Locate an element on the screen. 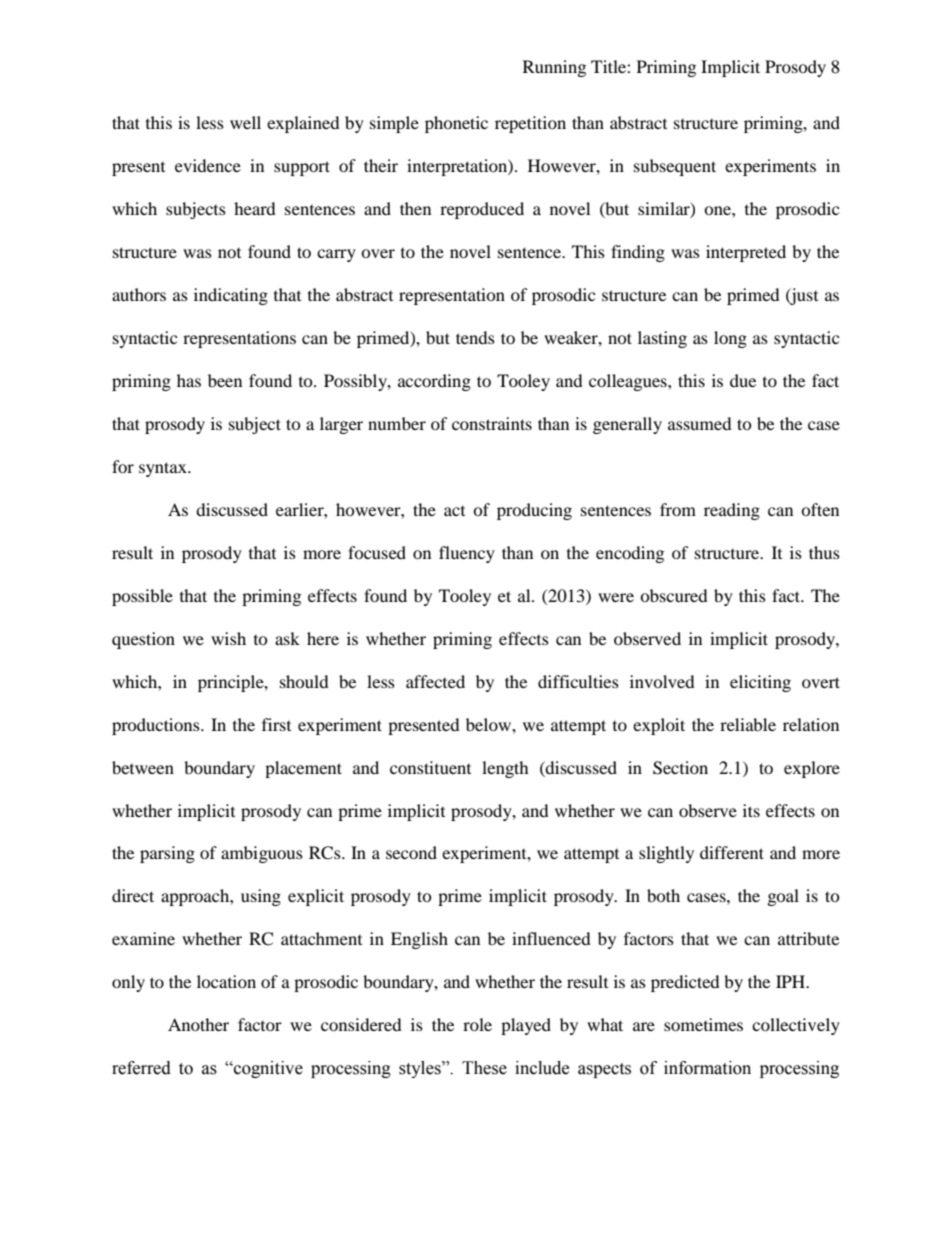 Image resolution: width=952 pixels, height=1233 pixels. fluency is located at coordinates (467, 554).
